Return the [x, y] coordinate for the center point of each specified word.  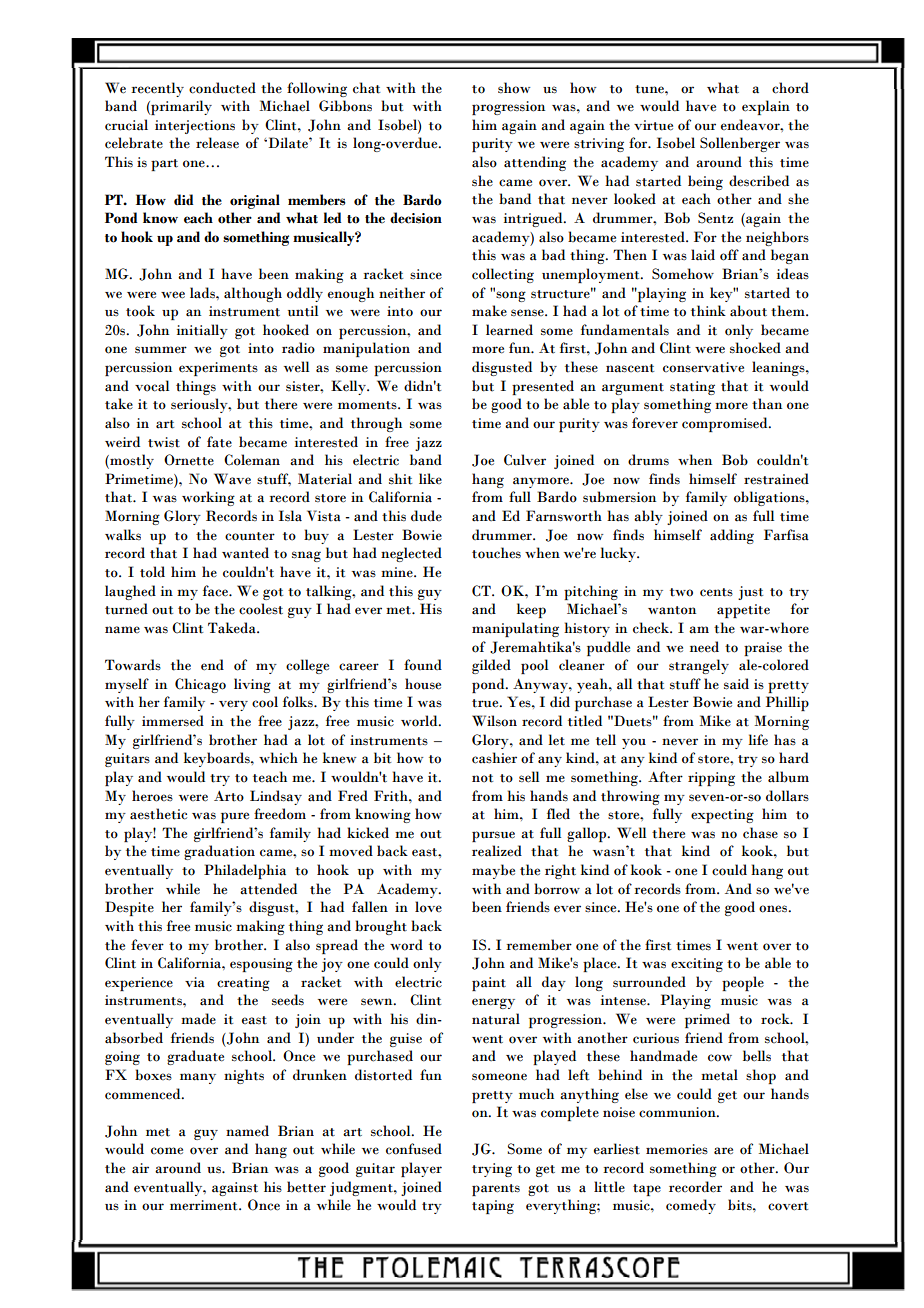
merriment [205, 1205]
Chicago [200, 685]
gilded [491, 666]
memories [677, 1149]
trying [492, 1170]
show [514, 88]
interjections [195, 127]
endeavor [751, 125]
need [704, 647]
